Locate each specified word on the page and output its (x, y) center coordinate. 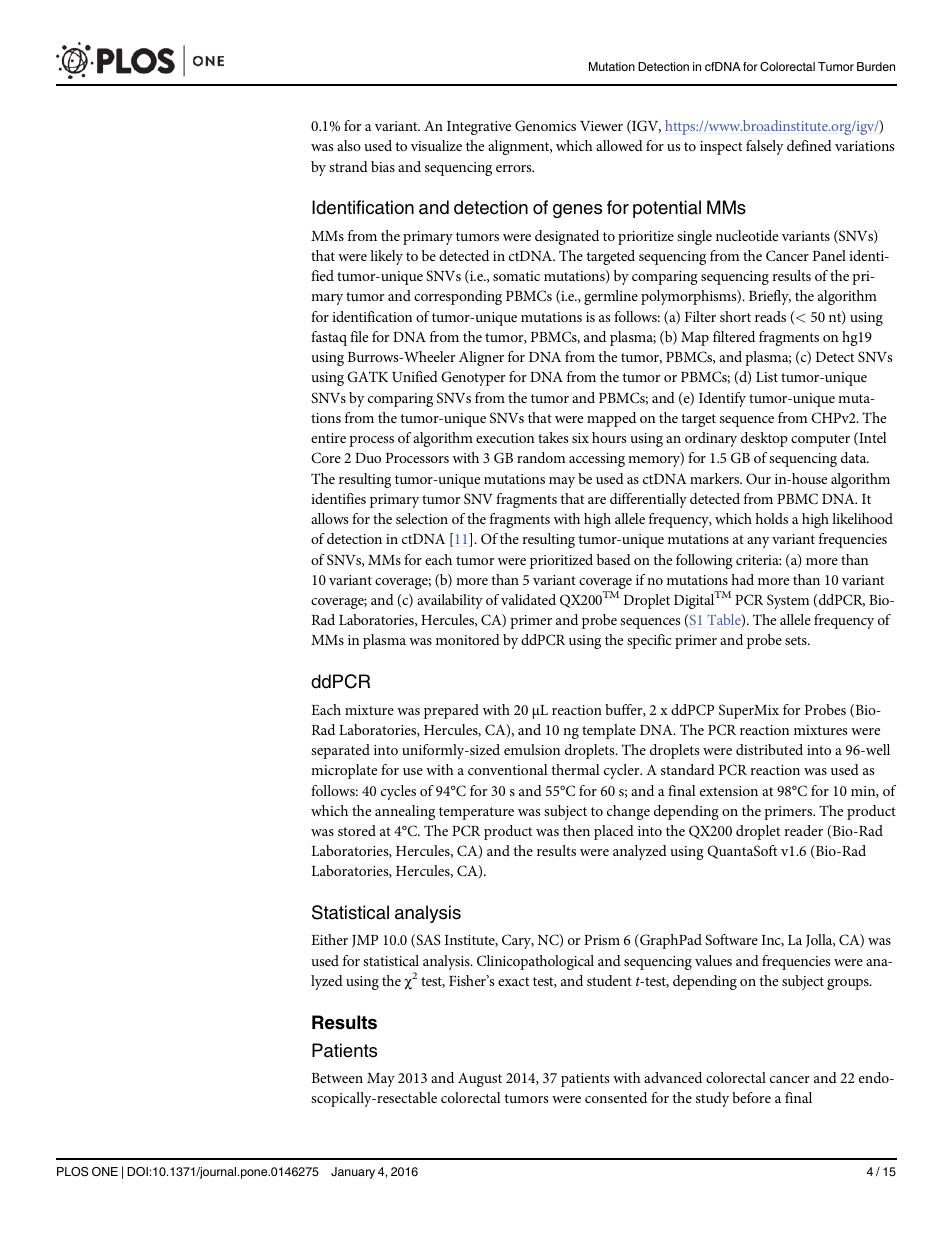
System (788, 601)
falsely (765, 147)
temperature (476, 813)
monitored (468, 639)
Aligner (481, 358)
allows (329, 518)
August (480, 1080)
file (359, 336)
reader (803, 830)
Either (329, 939)
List (767, 377)
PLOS (72, 1172)
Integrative (479, 128)
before (751, 1097)
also (349, 145)
